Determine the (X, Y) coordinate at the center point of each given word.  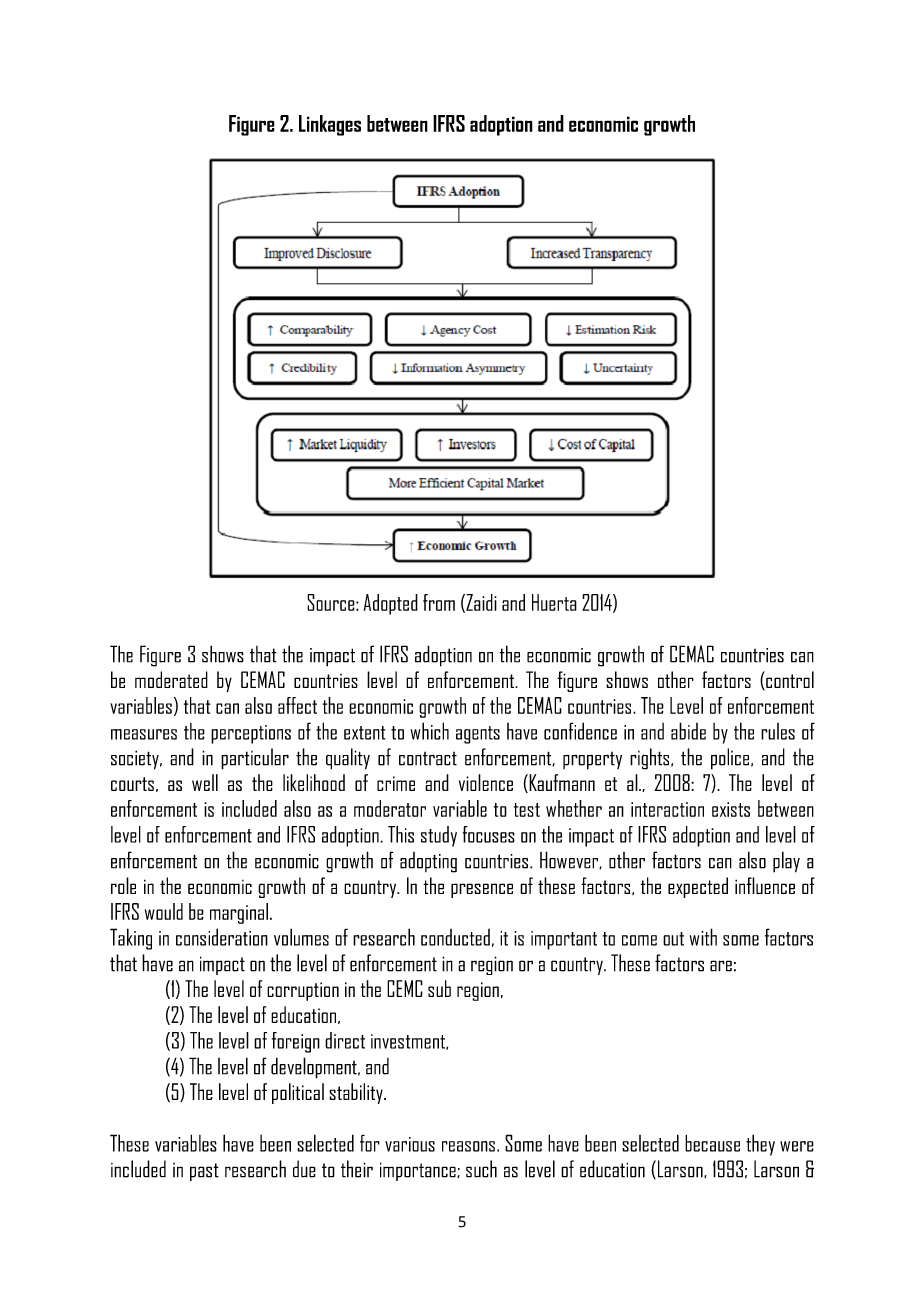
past (204, 1172)
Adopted (391, 604)
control (789, 680)
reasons (468, 1146)
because (712, 1143)
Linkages (330, 125)
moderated (171, 679)
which (430, 731)
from (439, 602)
